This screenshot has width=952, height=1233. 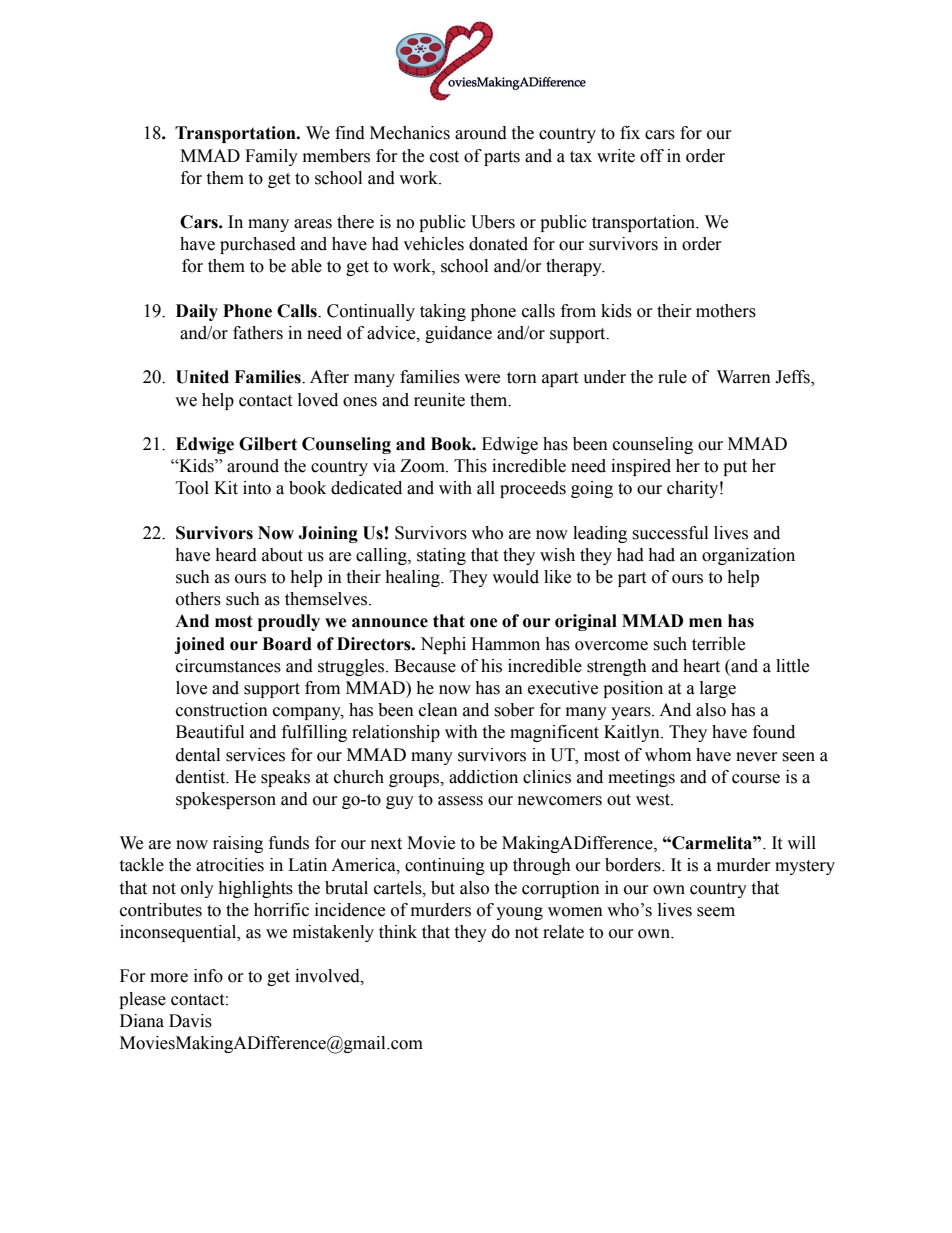 I want to click on cost, so click(x=444, y=157).
